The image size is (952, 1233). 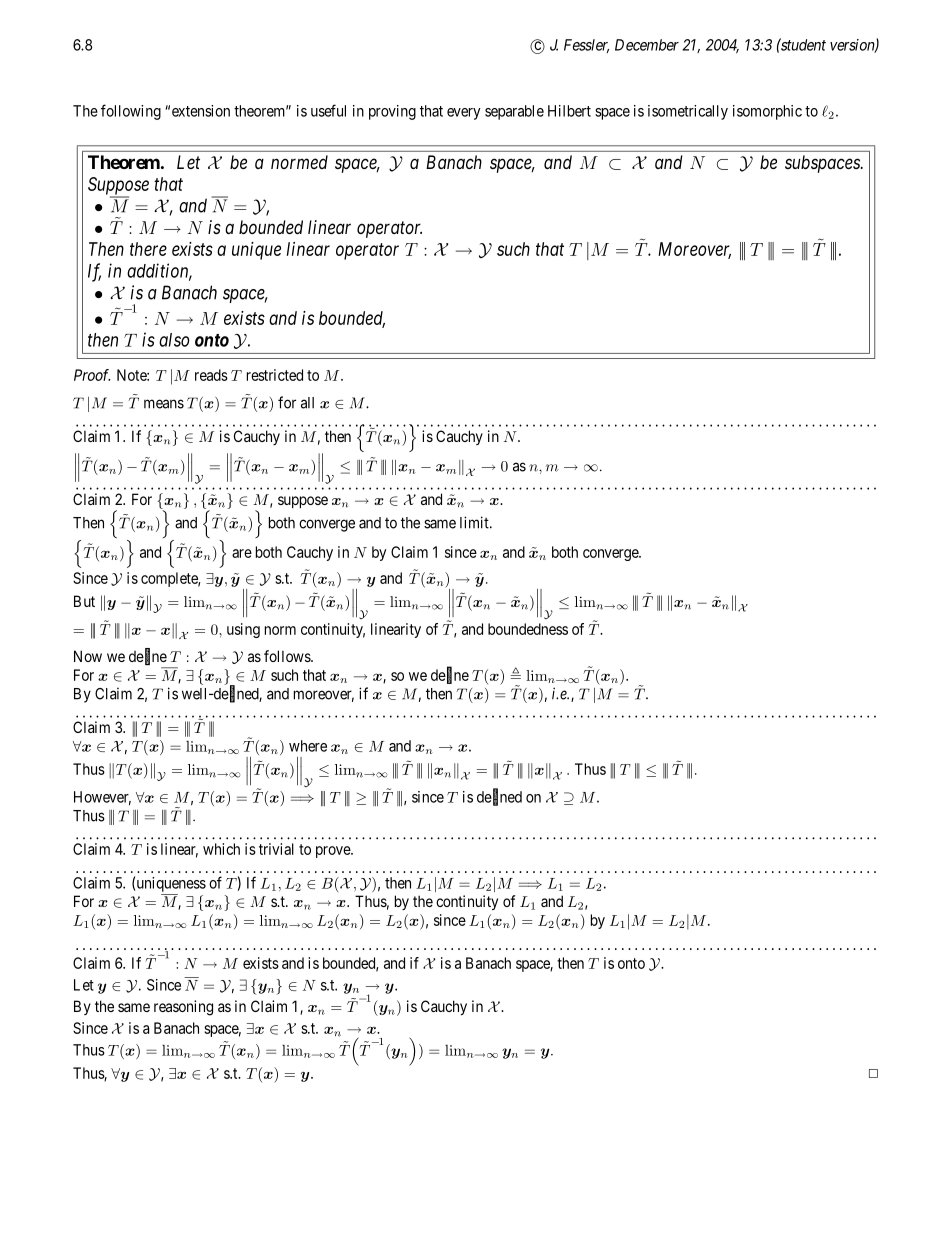 What do you see at coordinates (688, 112) in the image?
I see `isometrically` at bounding box center [688, 112].
